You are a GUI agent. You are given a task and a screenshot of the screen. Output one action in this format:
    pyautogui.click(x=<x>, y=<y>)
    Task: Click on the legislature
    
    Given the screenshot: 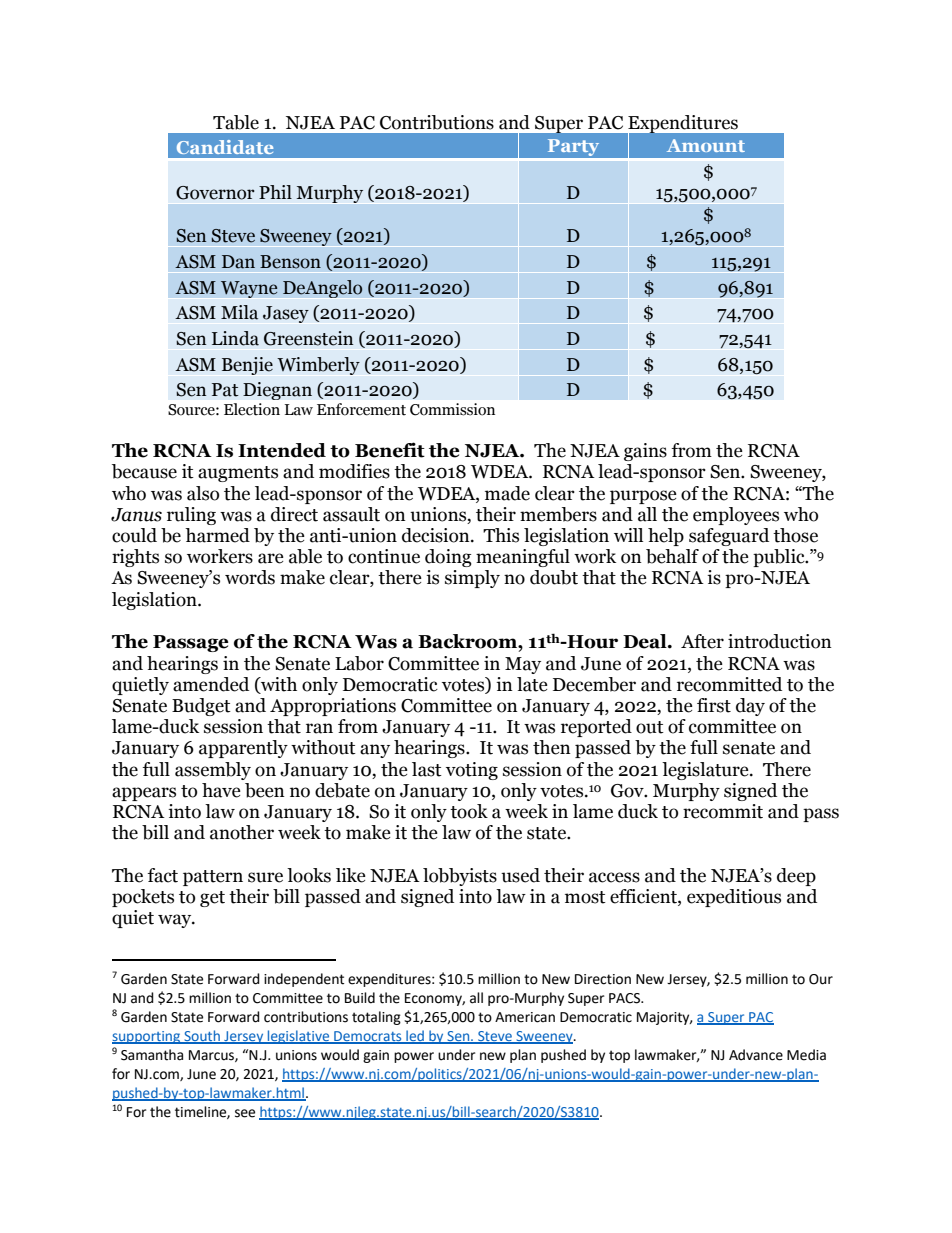 What is the action you would take?
    pyautogui.click(x=706, y=771)
